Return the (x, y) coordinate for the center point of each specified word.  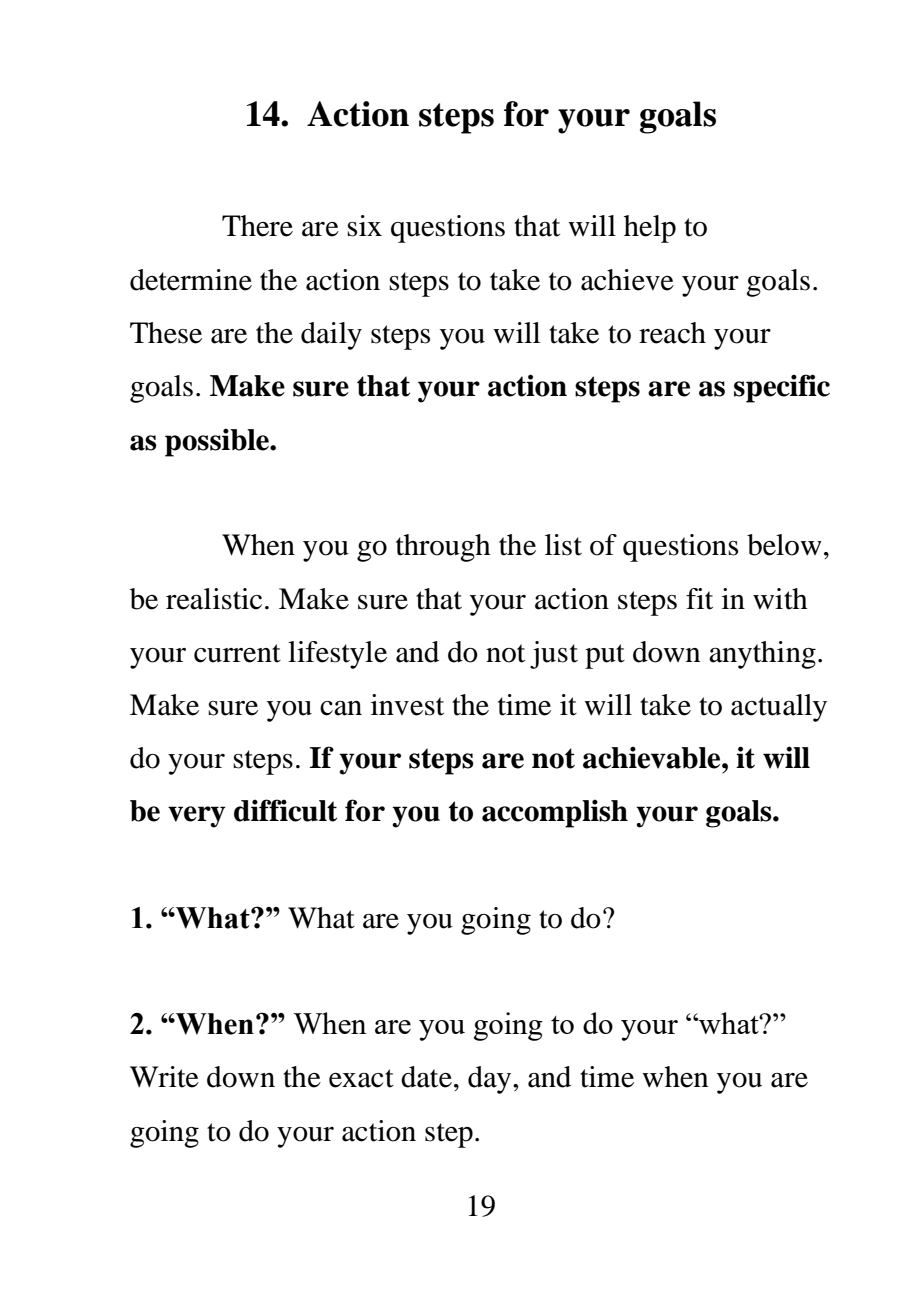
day (491, 1080)
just (554, 655)
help (650, 229)
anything (762, 655)
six (364, 226)
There (257, 226)
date (426, 1077)
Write (164, 1077)
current (237, 653)
